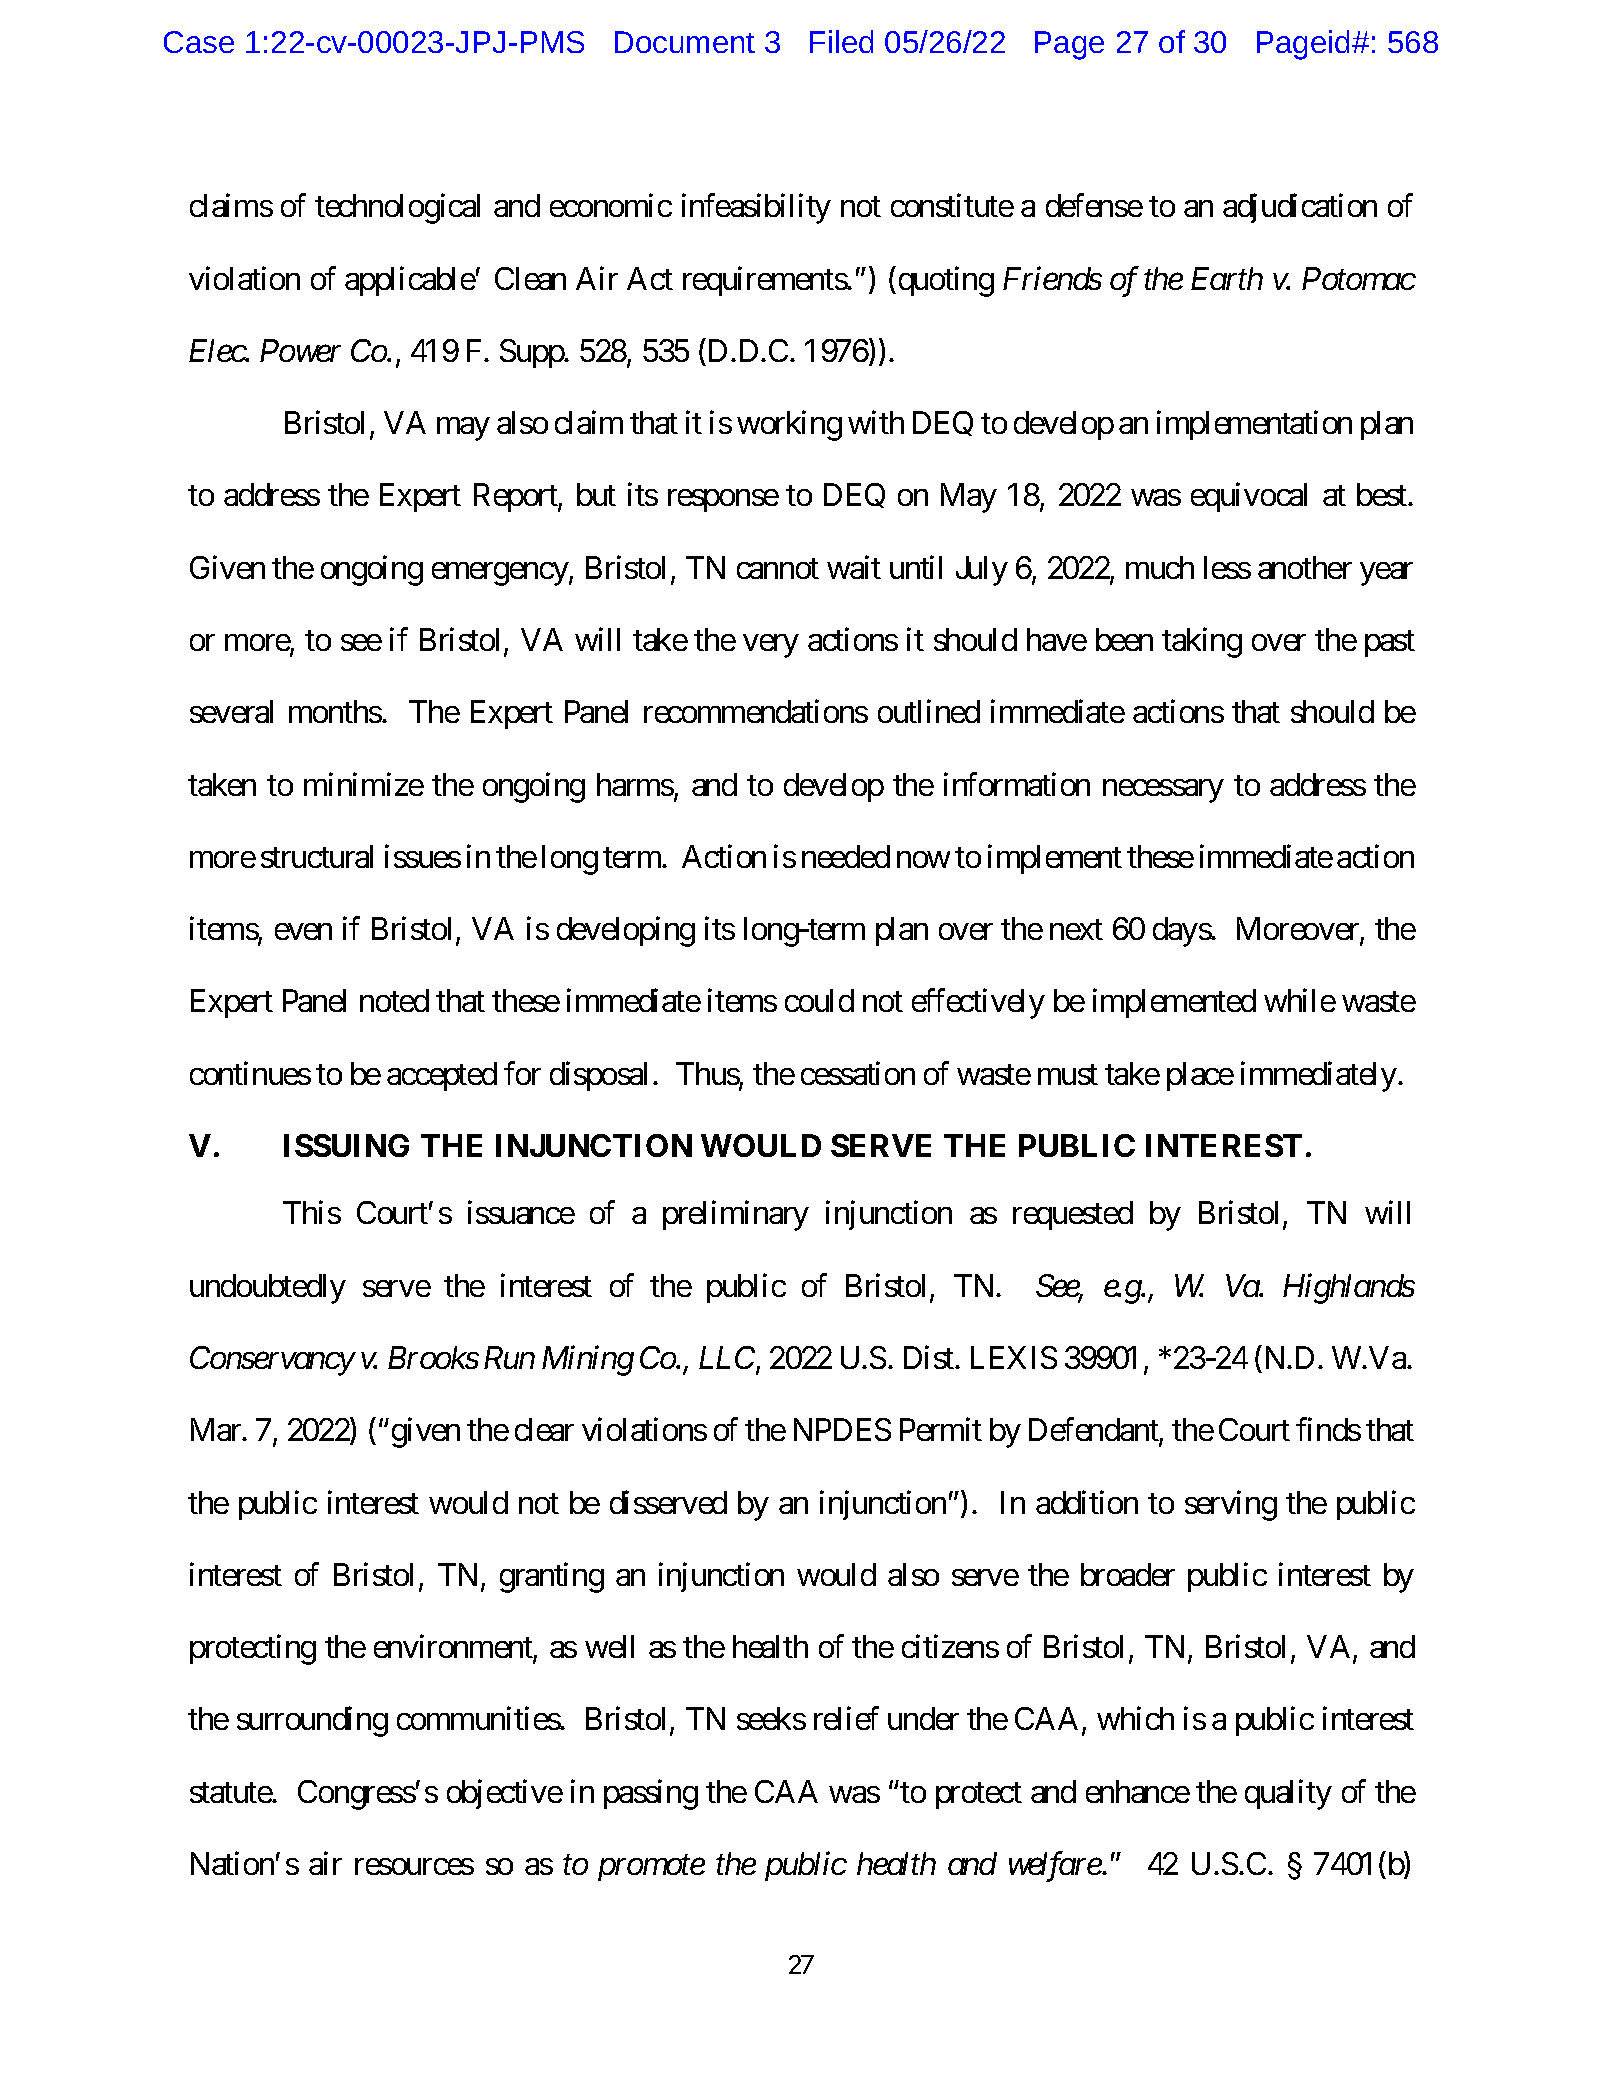  I want to click on adjudication, so click(1300, 208).
